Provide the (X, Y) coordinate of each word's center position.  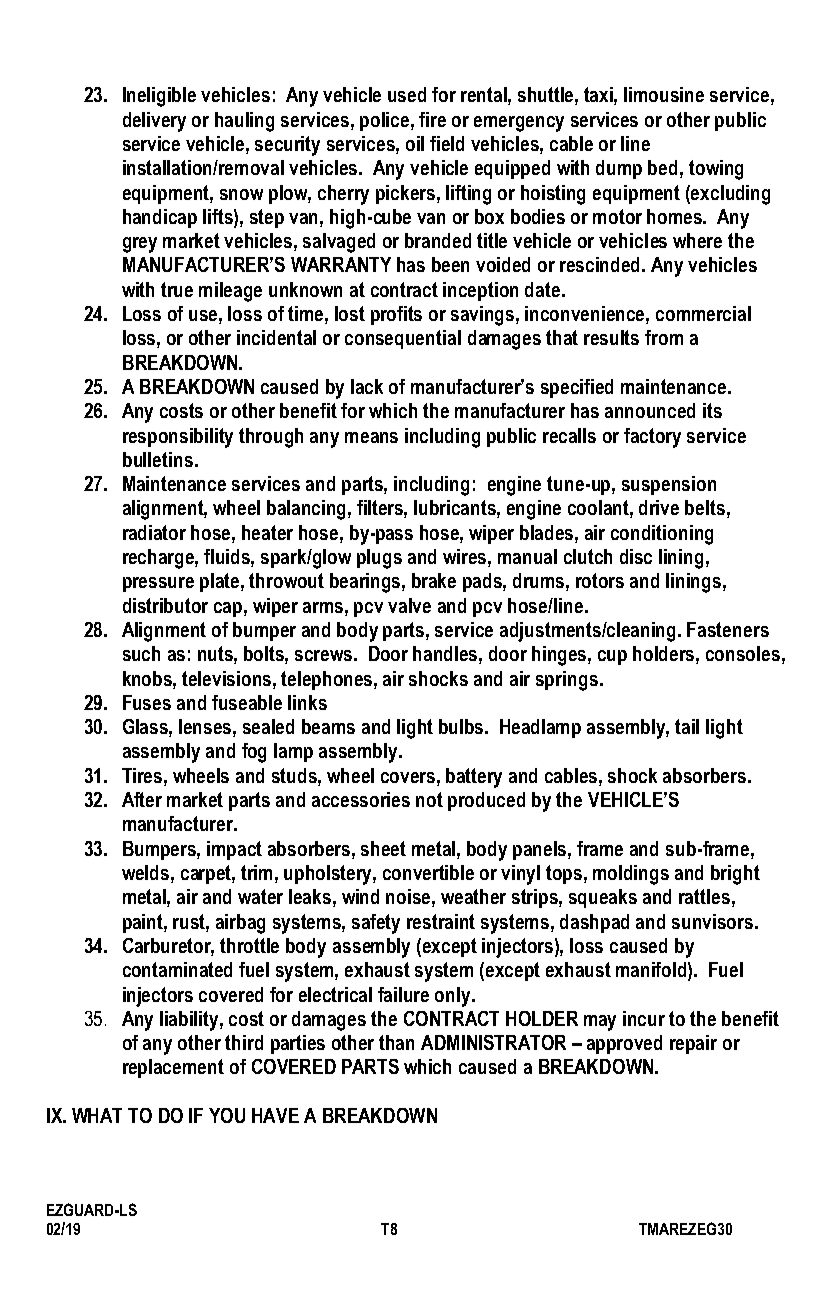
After (142, 799)
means (371, 437)
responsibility (178, 438)
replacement (173, 1068)
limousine (664, 94)
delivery (154, 122)
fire (432, 119)
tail (687, 726)
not (429, 799)
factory (652, 438)
